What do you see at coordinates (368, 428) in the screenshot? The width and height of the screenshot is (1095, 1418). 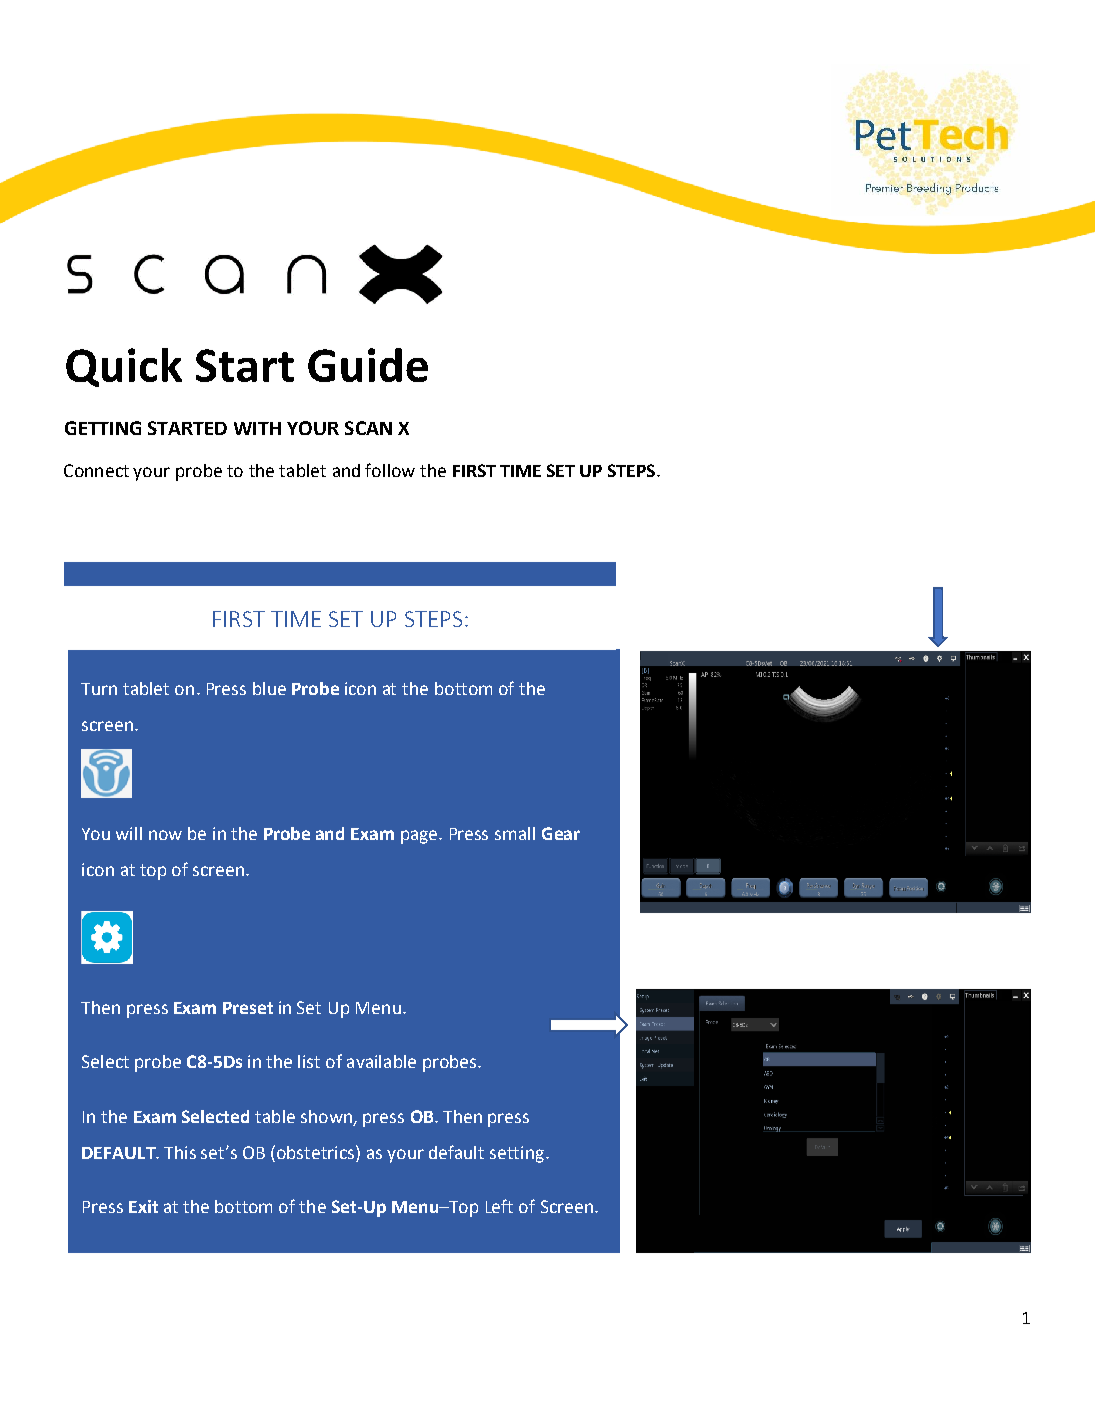 I see `SCAN` at bounding box center [368, 428].
